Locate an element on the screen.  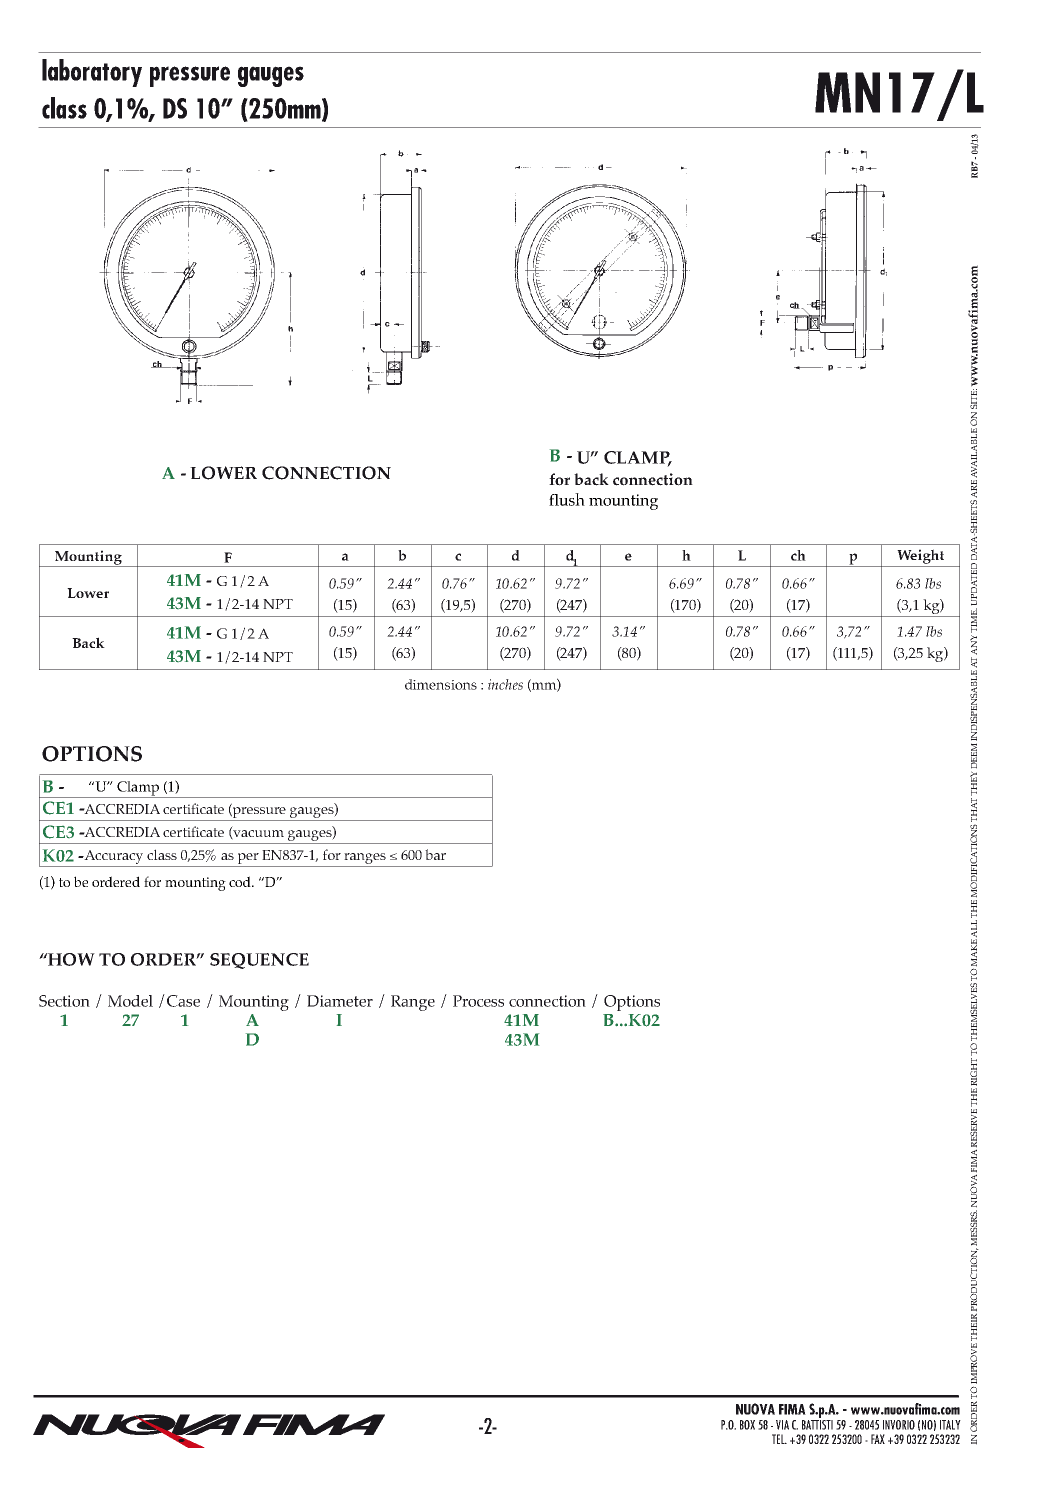
Weight is located at coordinates (920, 556).
